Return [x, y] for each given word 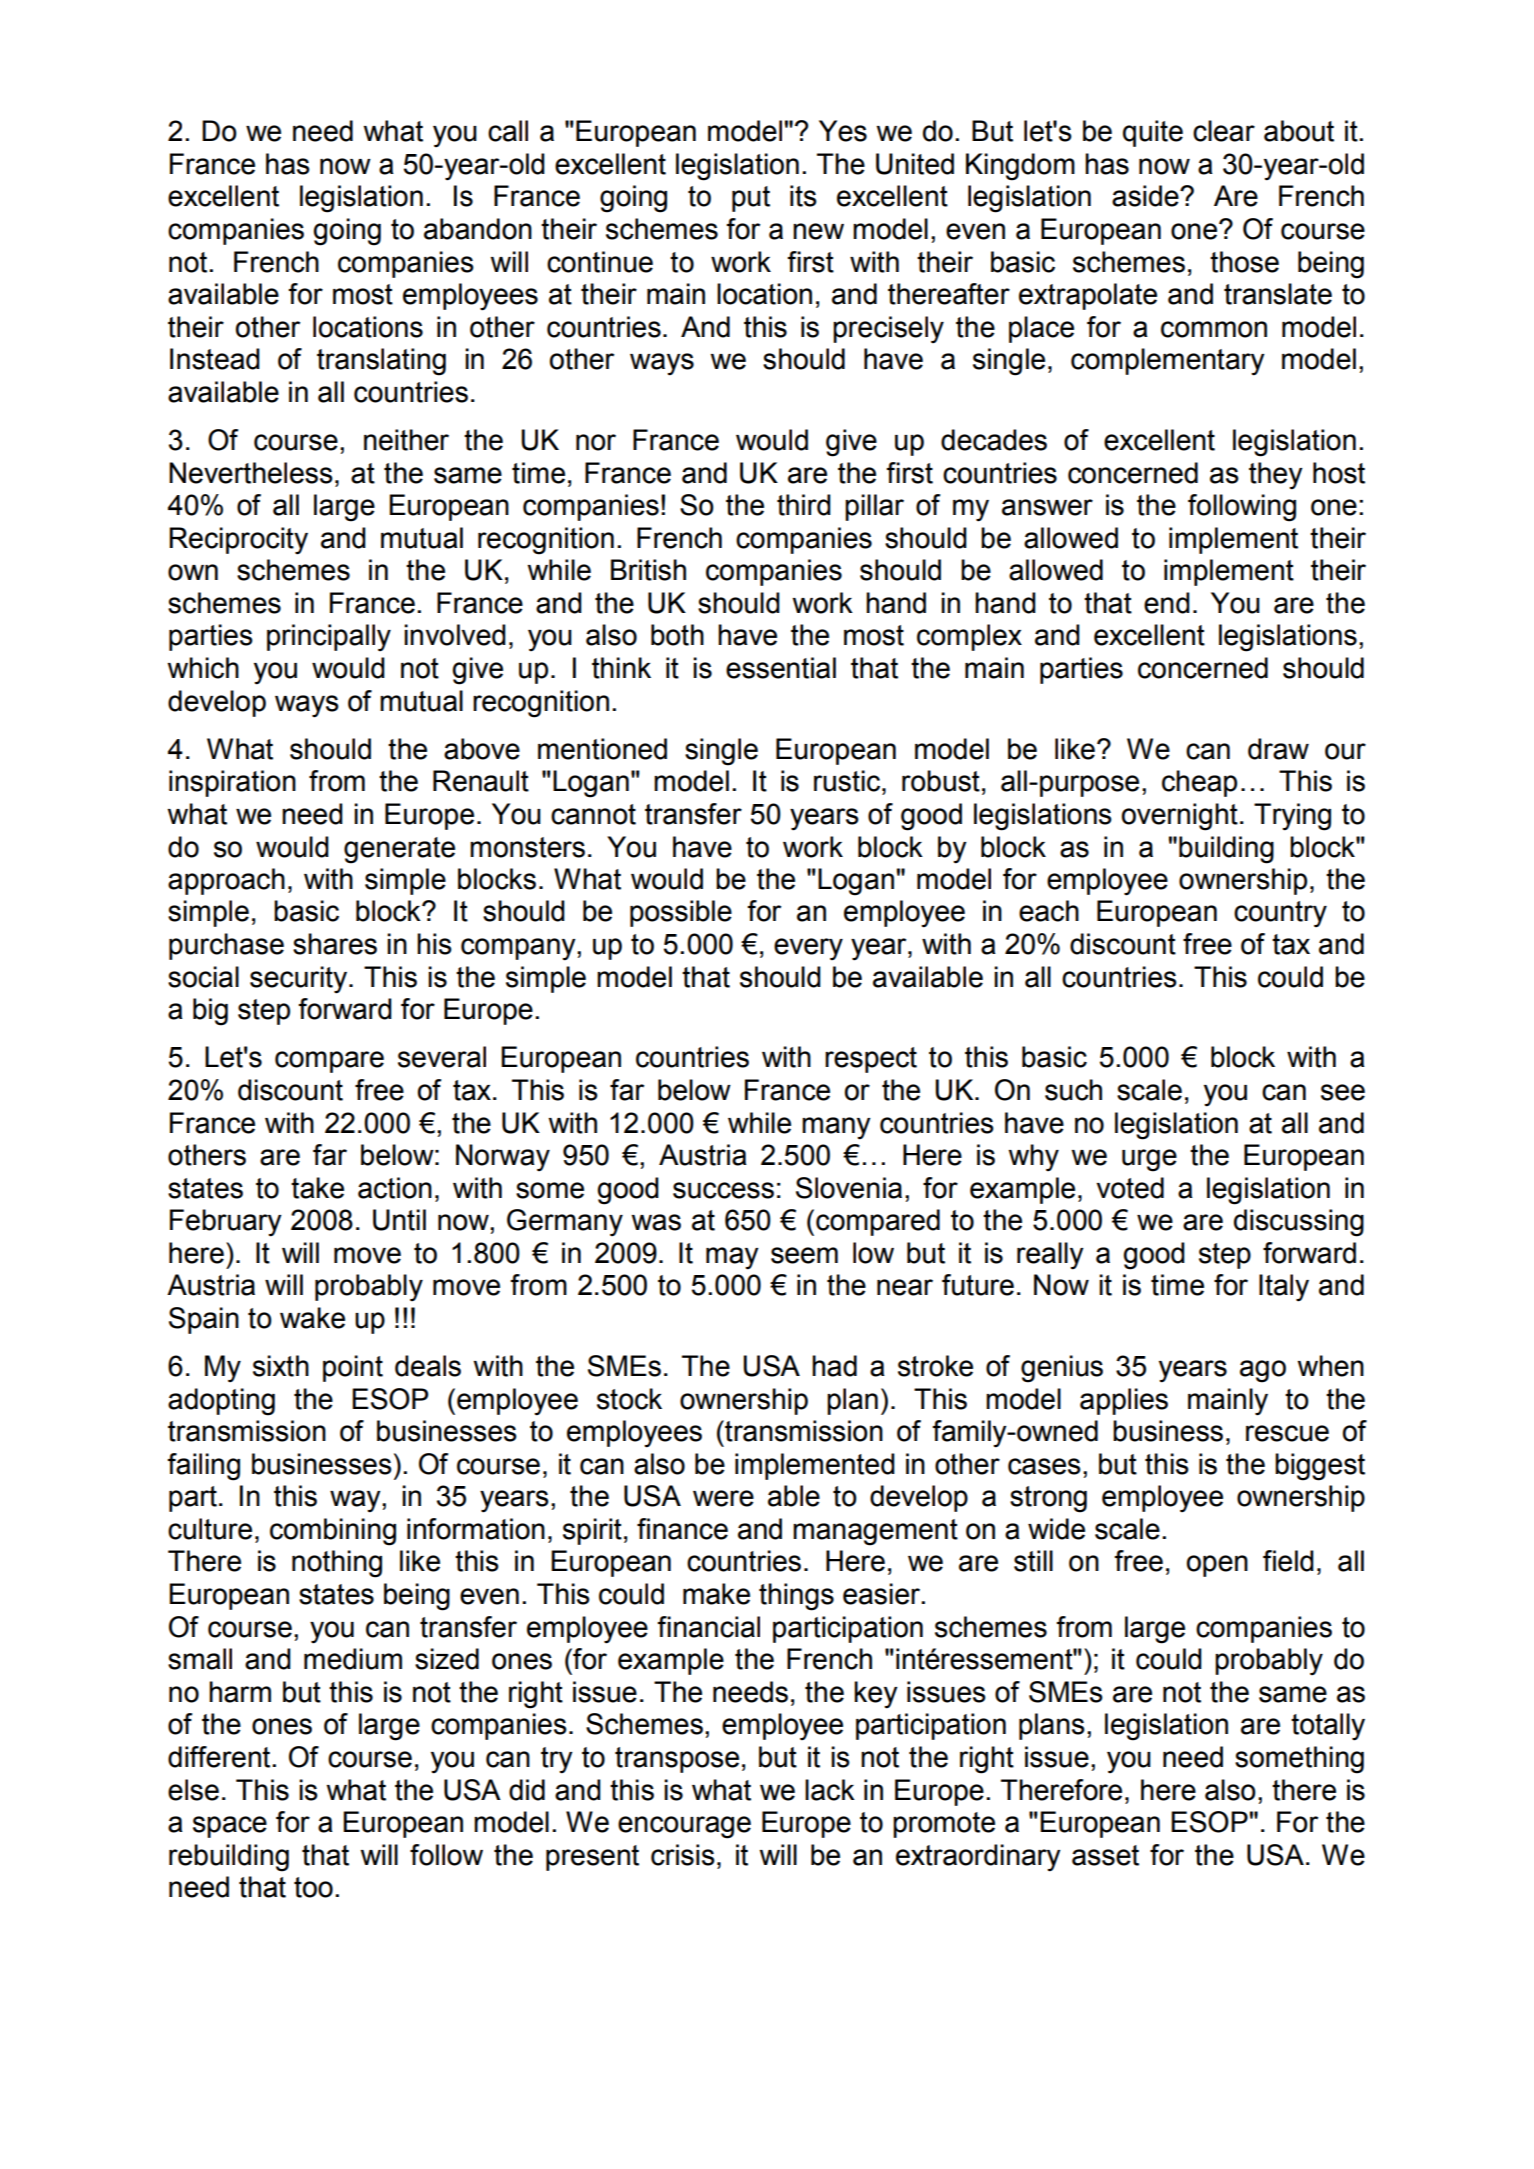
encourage [684, 1827]
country [1280, 914]
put [751, 199]
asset [1105, 1855]
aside [1146, 196]
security [300, 980]
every [808, 949]
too [313, 1887]
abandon [478, 229]
